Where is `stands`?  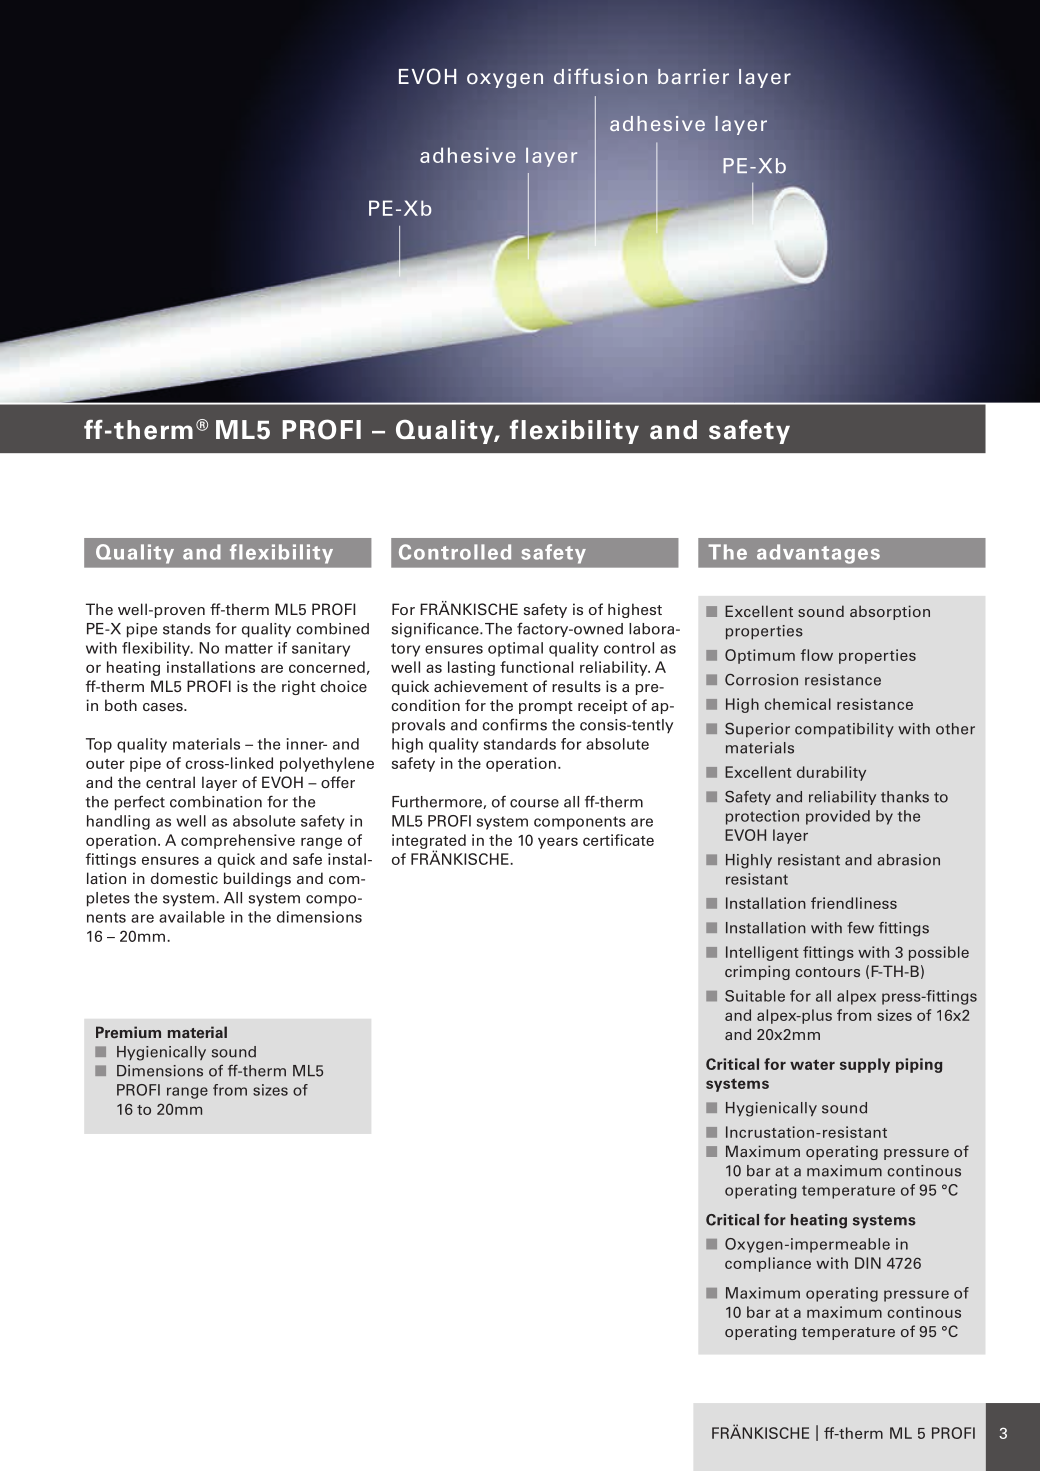 stands is located at coordinates (187, 629).
